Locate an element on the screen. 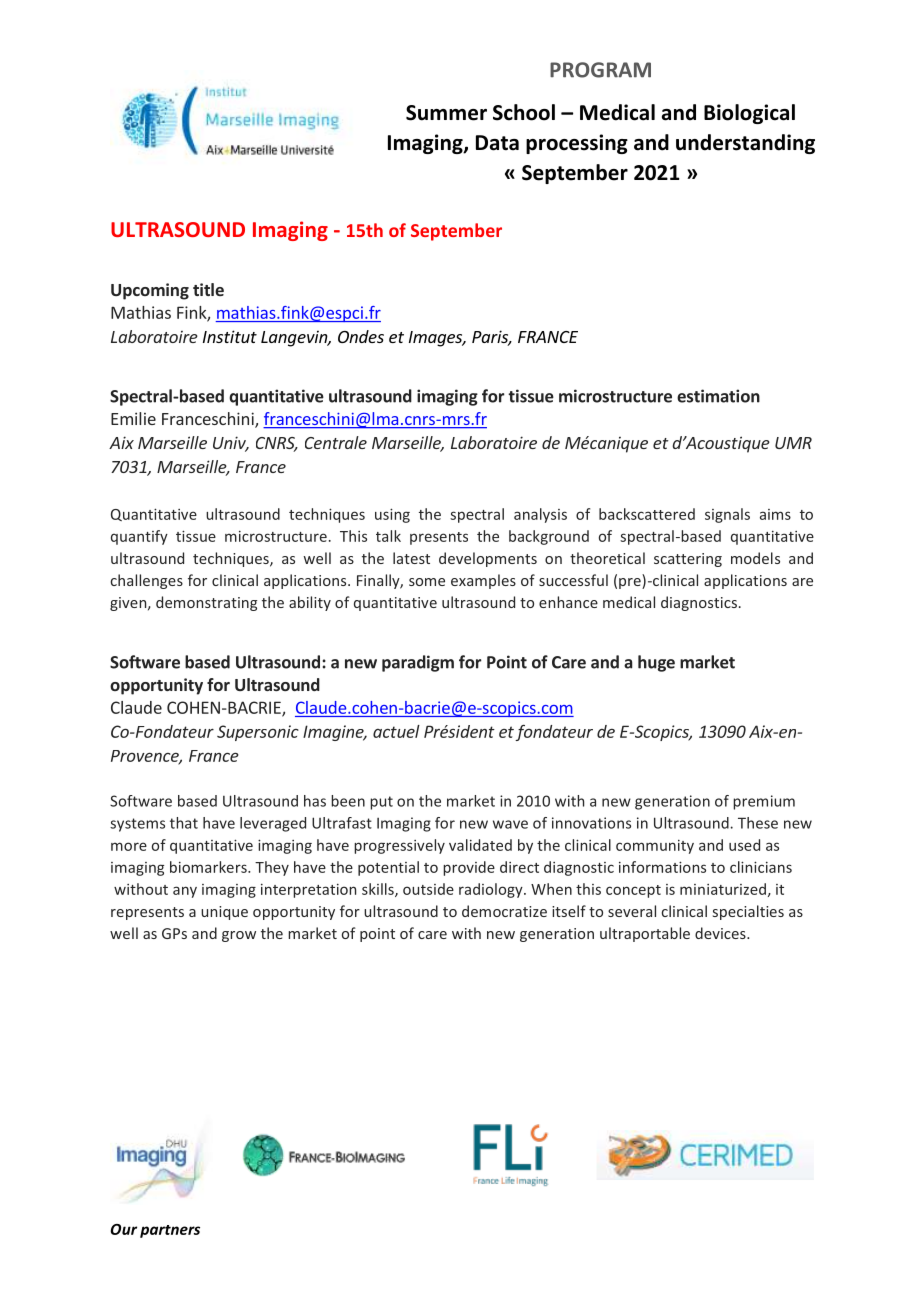 The height and width of the screenshot is (1308, 924). Summer is located at coordinates (446, 113).
